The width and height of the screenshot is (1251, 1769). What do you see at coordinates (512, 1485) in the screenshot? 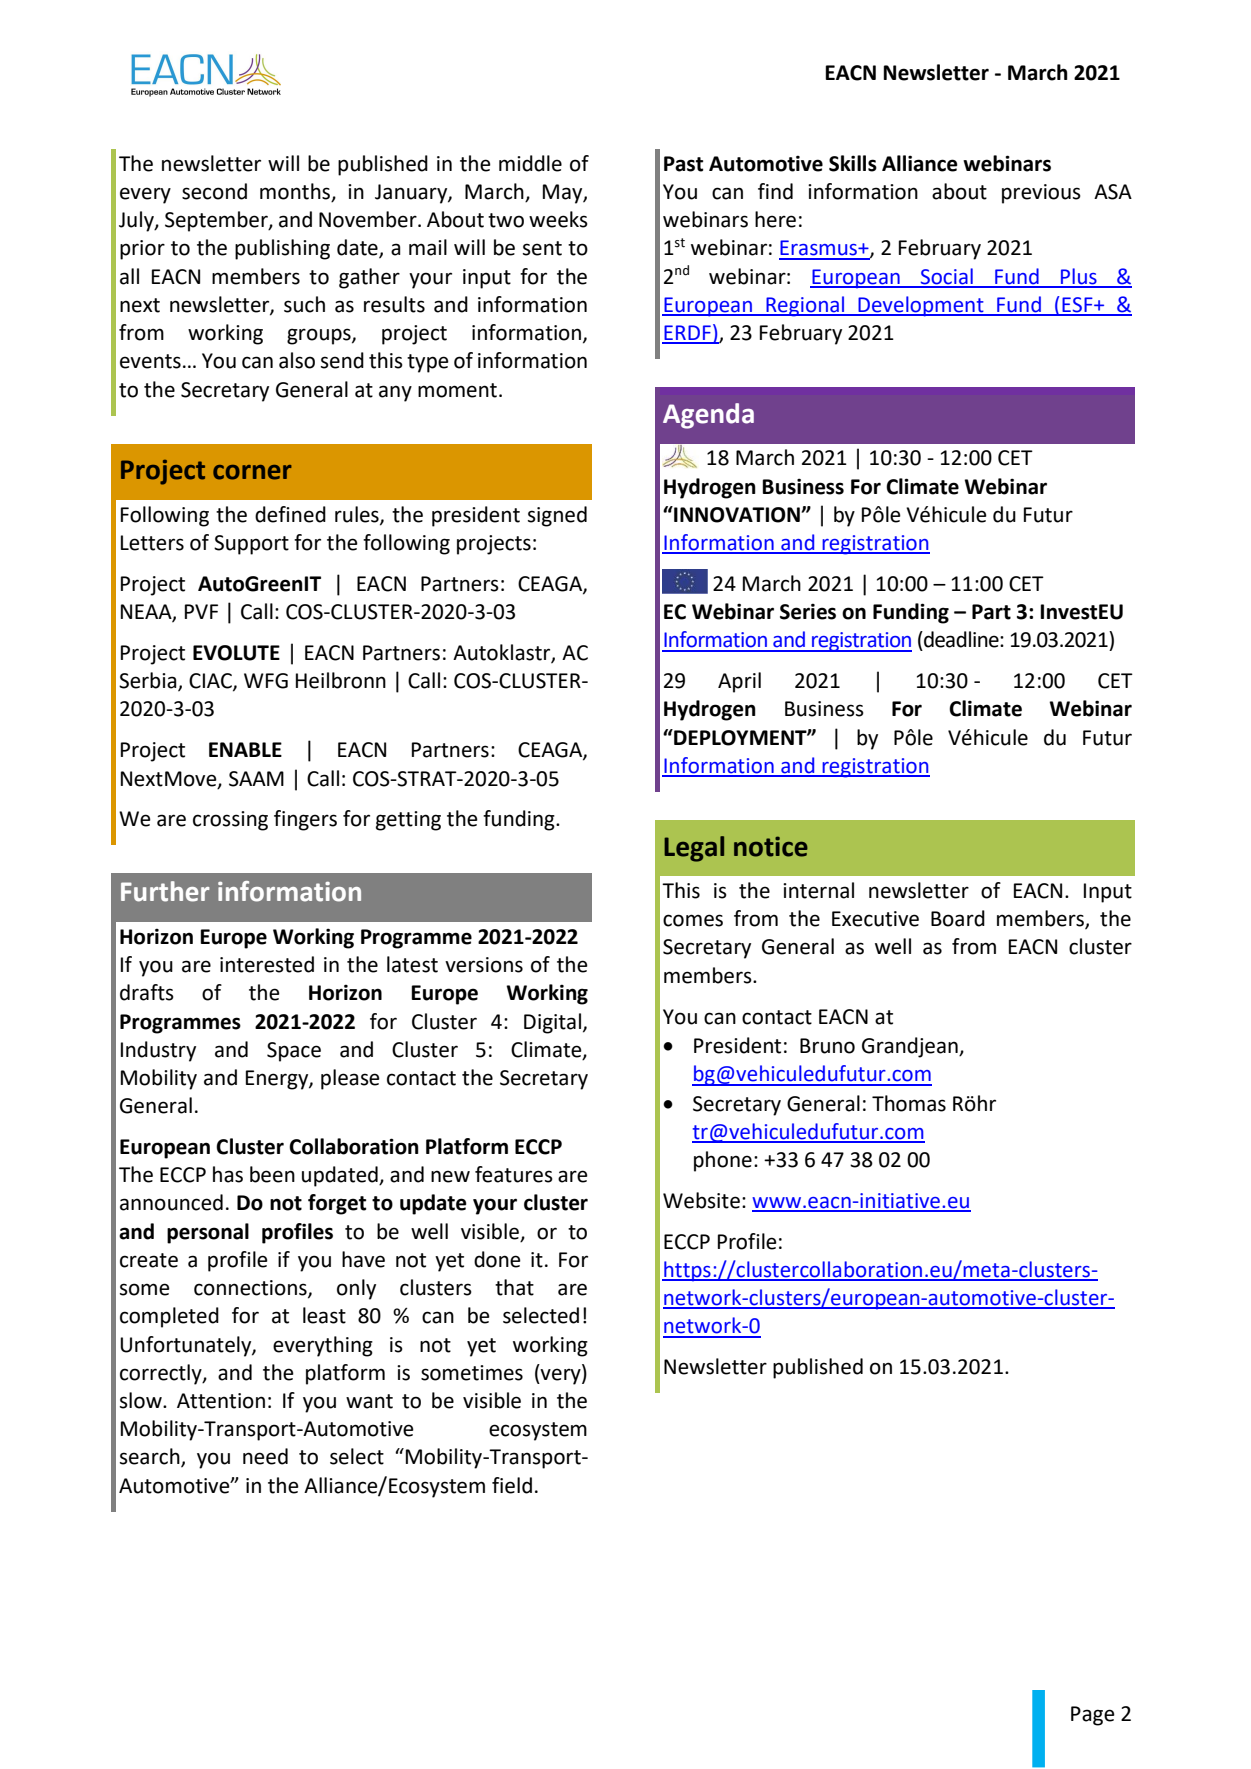
I see `field` at bounding box center [512, 1485].
